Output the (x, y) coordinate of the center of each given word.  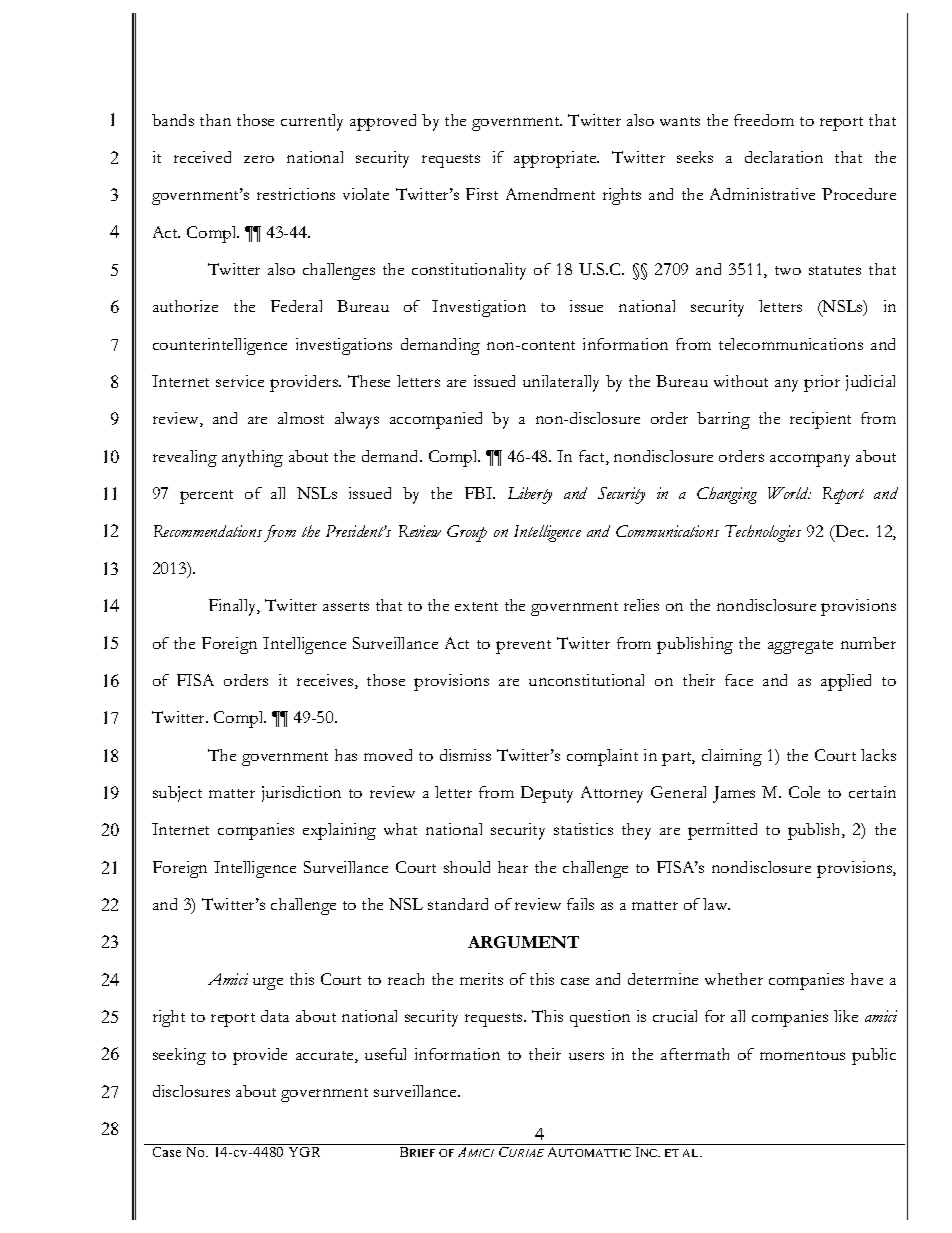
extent (476, 606)
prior (822, 383)
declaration (784, 157)
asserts (346, 606)
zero (259, 159)
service (240, 381)
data (275, 1016)
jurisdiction (301, 794)
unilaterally (561, 383)
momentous (802, 1055)
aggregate (800, 647)
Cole (804, 792)
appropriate (556, 159)
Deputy (547, 794)
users (586, 1056)
